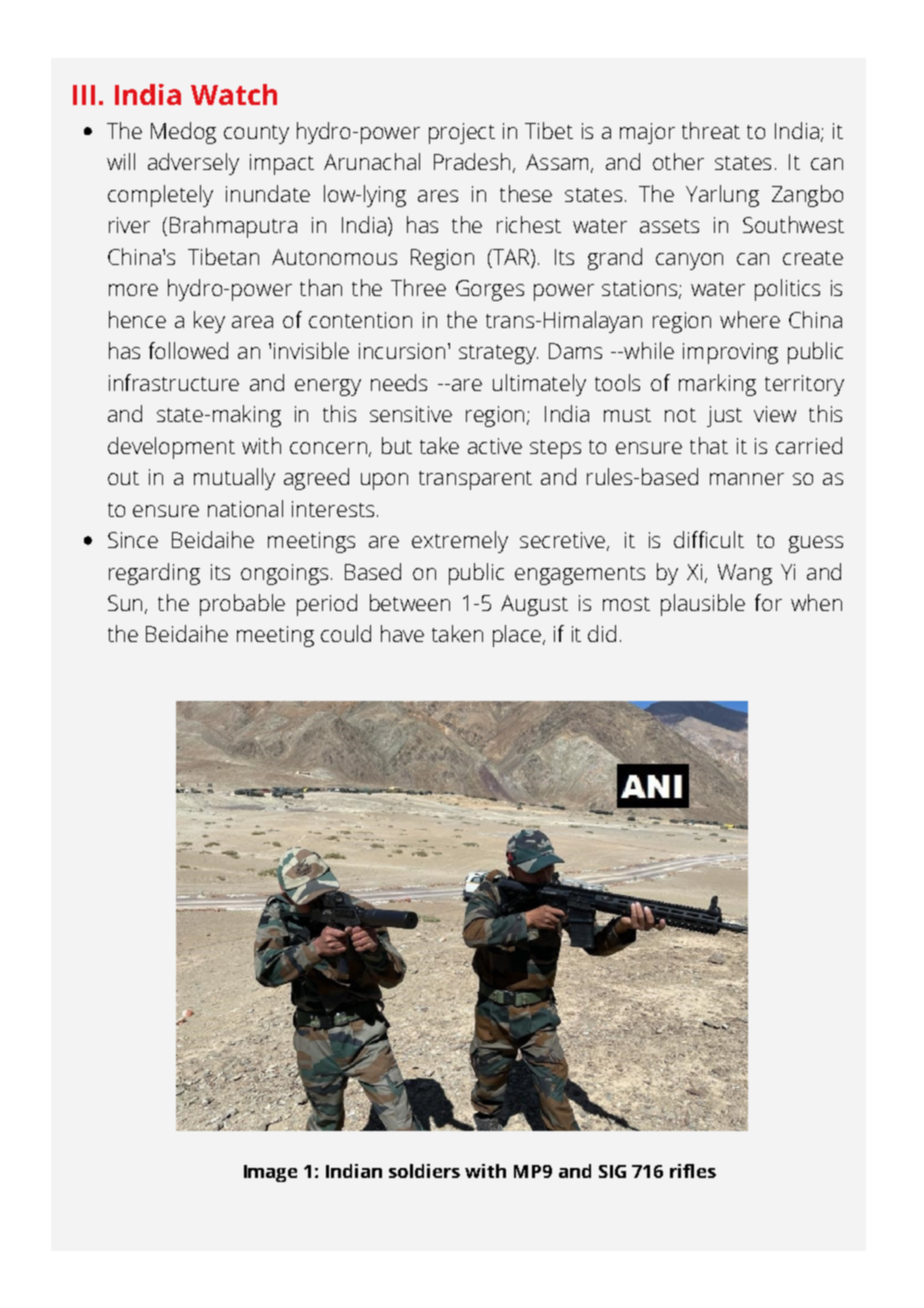 Image resolution: width=924 pixels, height=1308 pixels. What do you see at coordinates (424, 1171) in the document?
I see `soldiers` at bounding box center [424, 1171].
